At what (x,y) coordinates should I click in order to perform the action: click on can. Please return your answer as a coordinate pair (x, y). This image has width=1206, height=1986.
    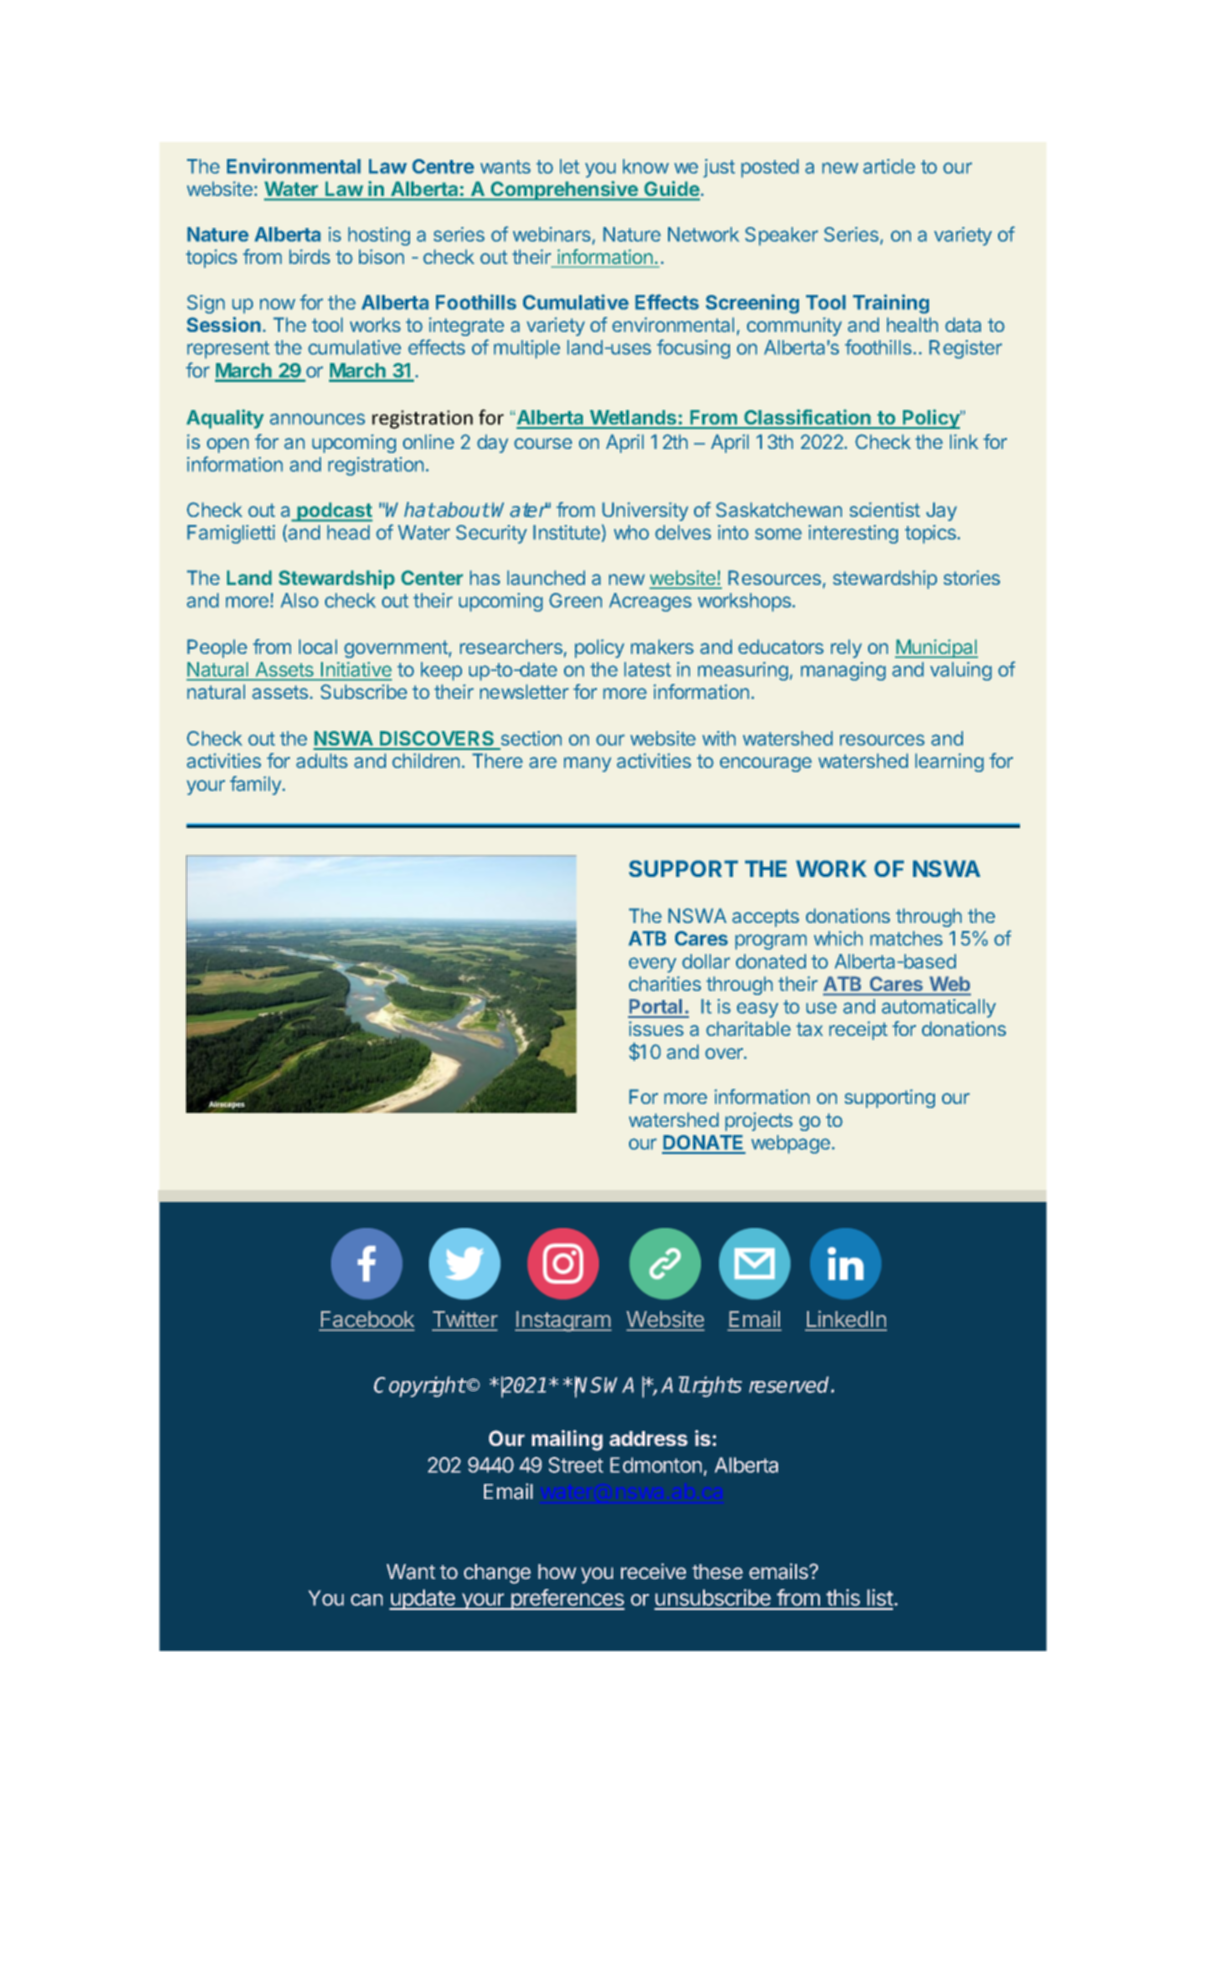
    Looking at the image, I should click on (367, 1600).
